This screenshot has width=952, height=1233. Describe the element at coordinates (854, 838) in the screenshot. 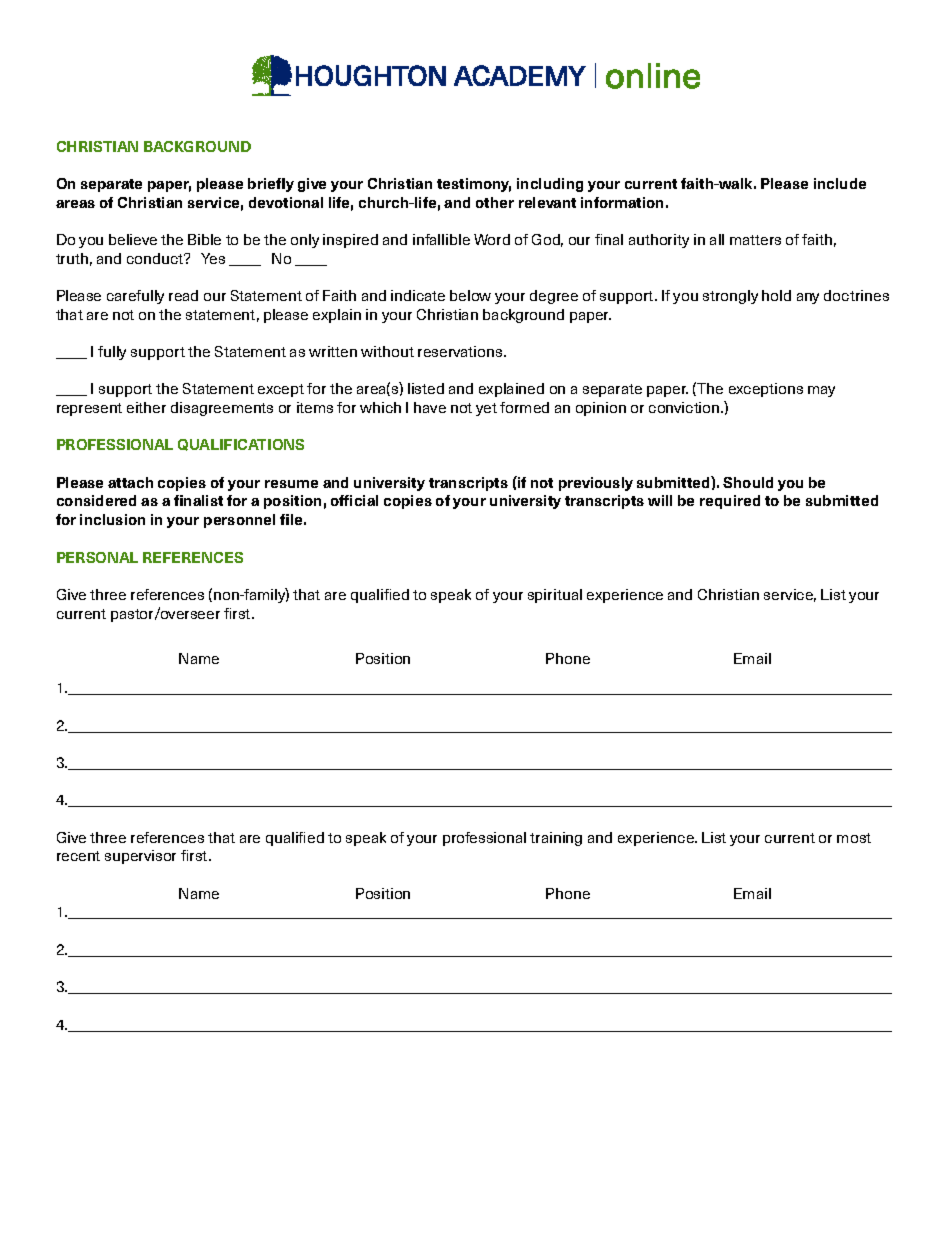

I see `most` at that location.
